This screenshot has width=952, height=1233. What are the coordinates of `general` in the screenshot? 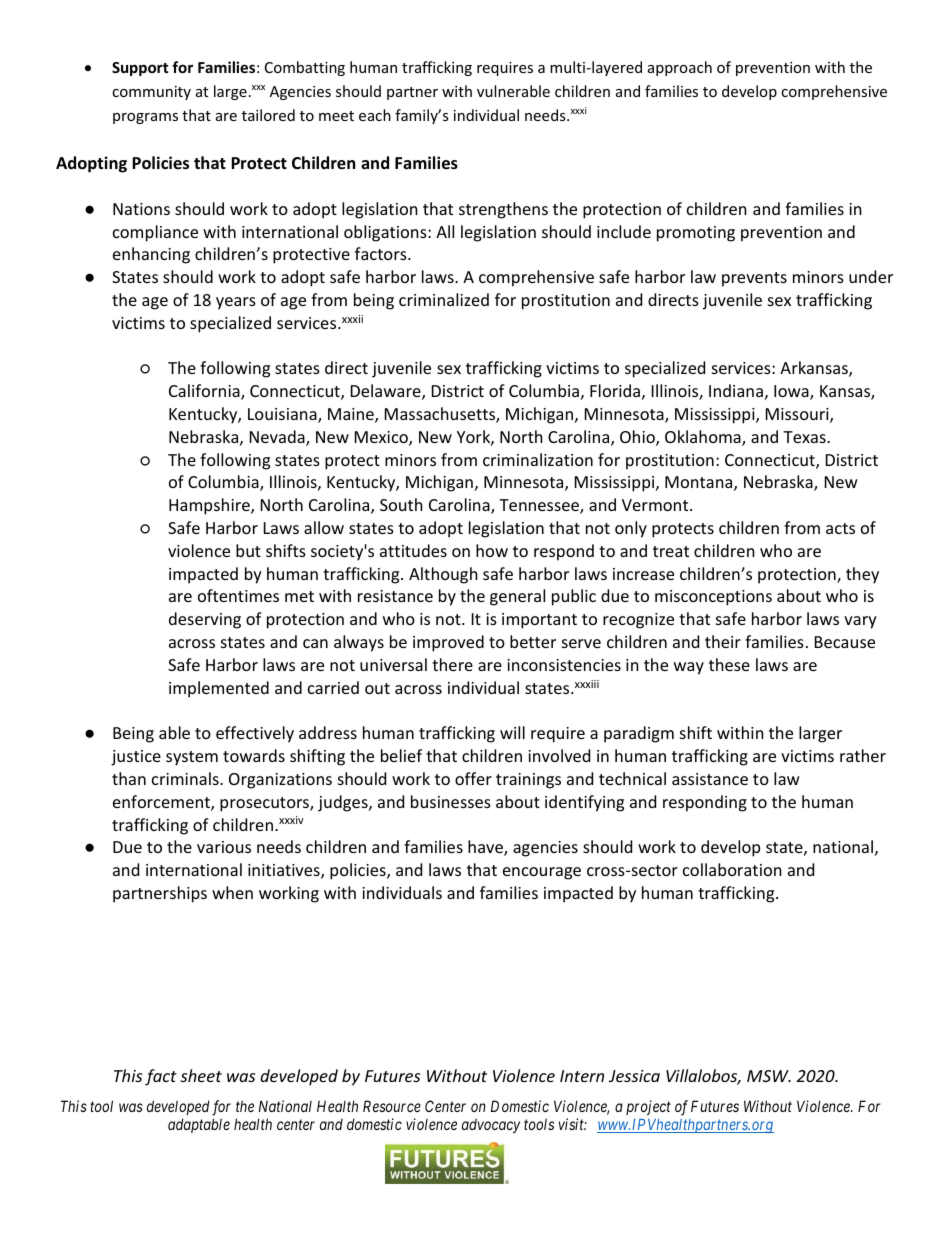 It's located at (517, 597).
